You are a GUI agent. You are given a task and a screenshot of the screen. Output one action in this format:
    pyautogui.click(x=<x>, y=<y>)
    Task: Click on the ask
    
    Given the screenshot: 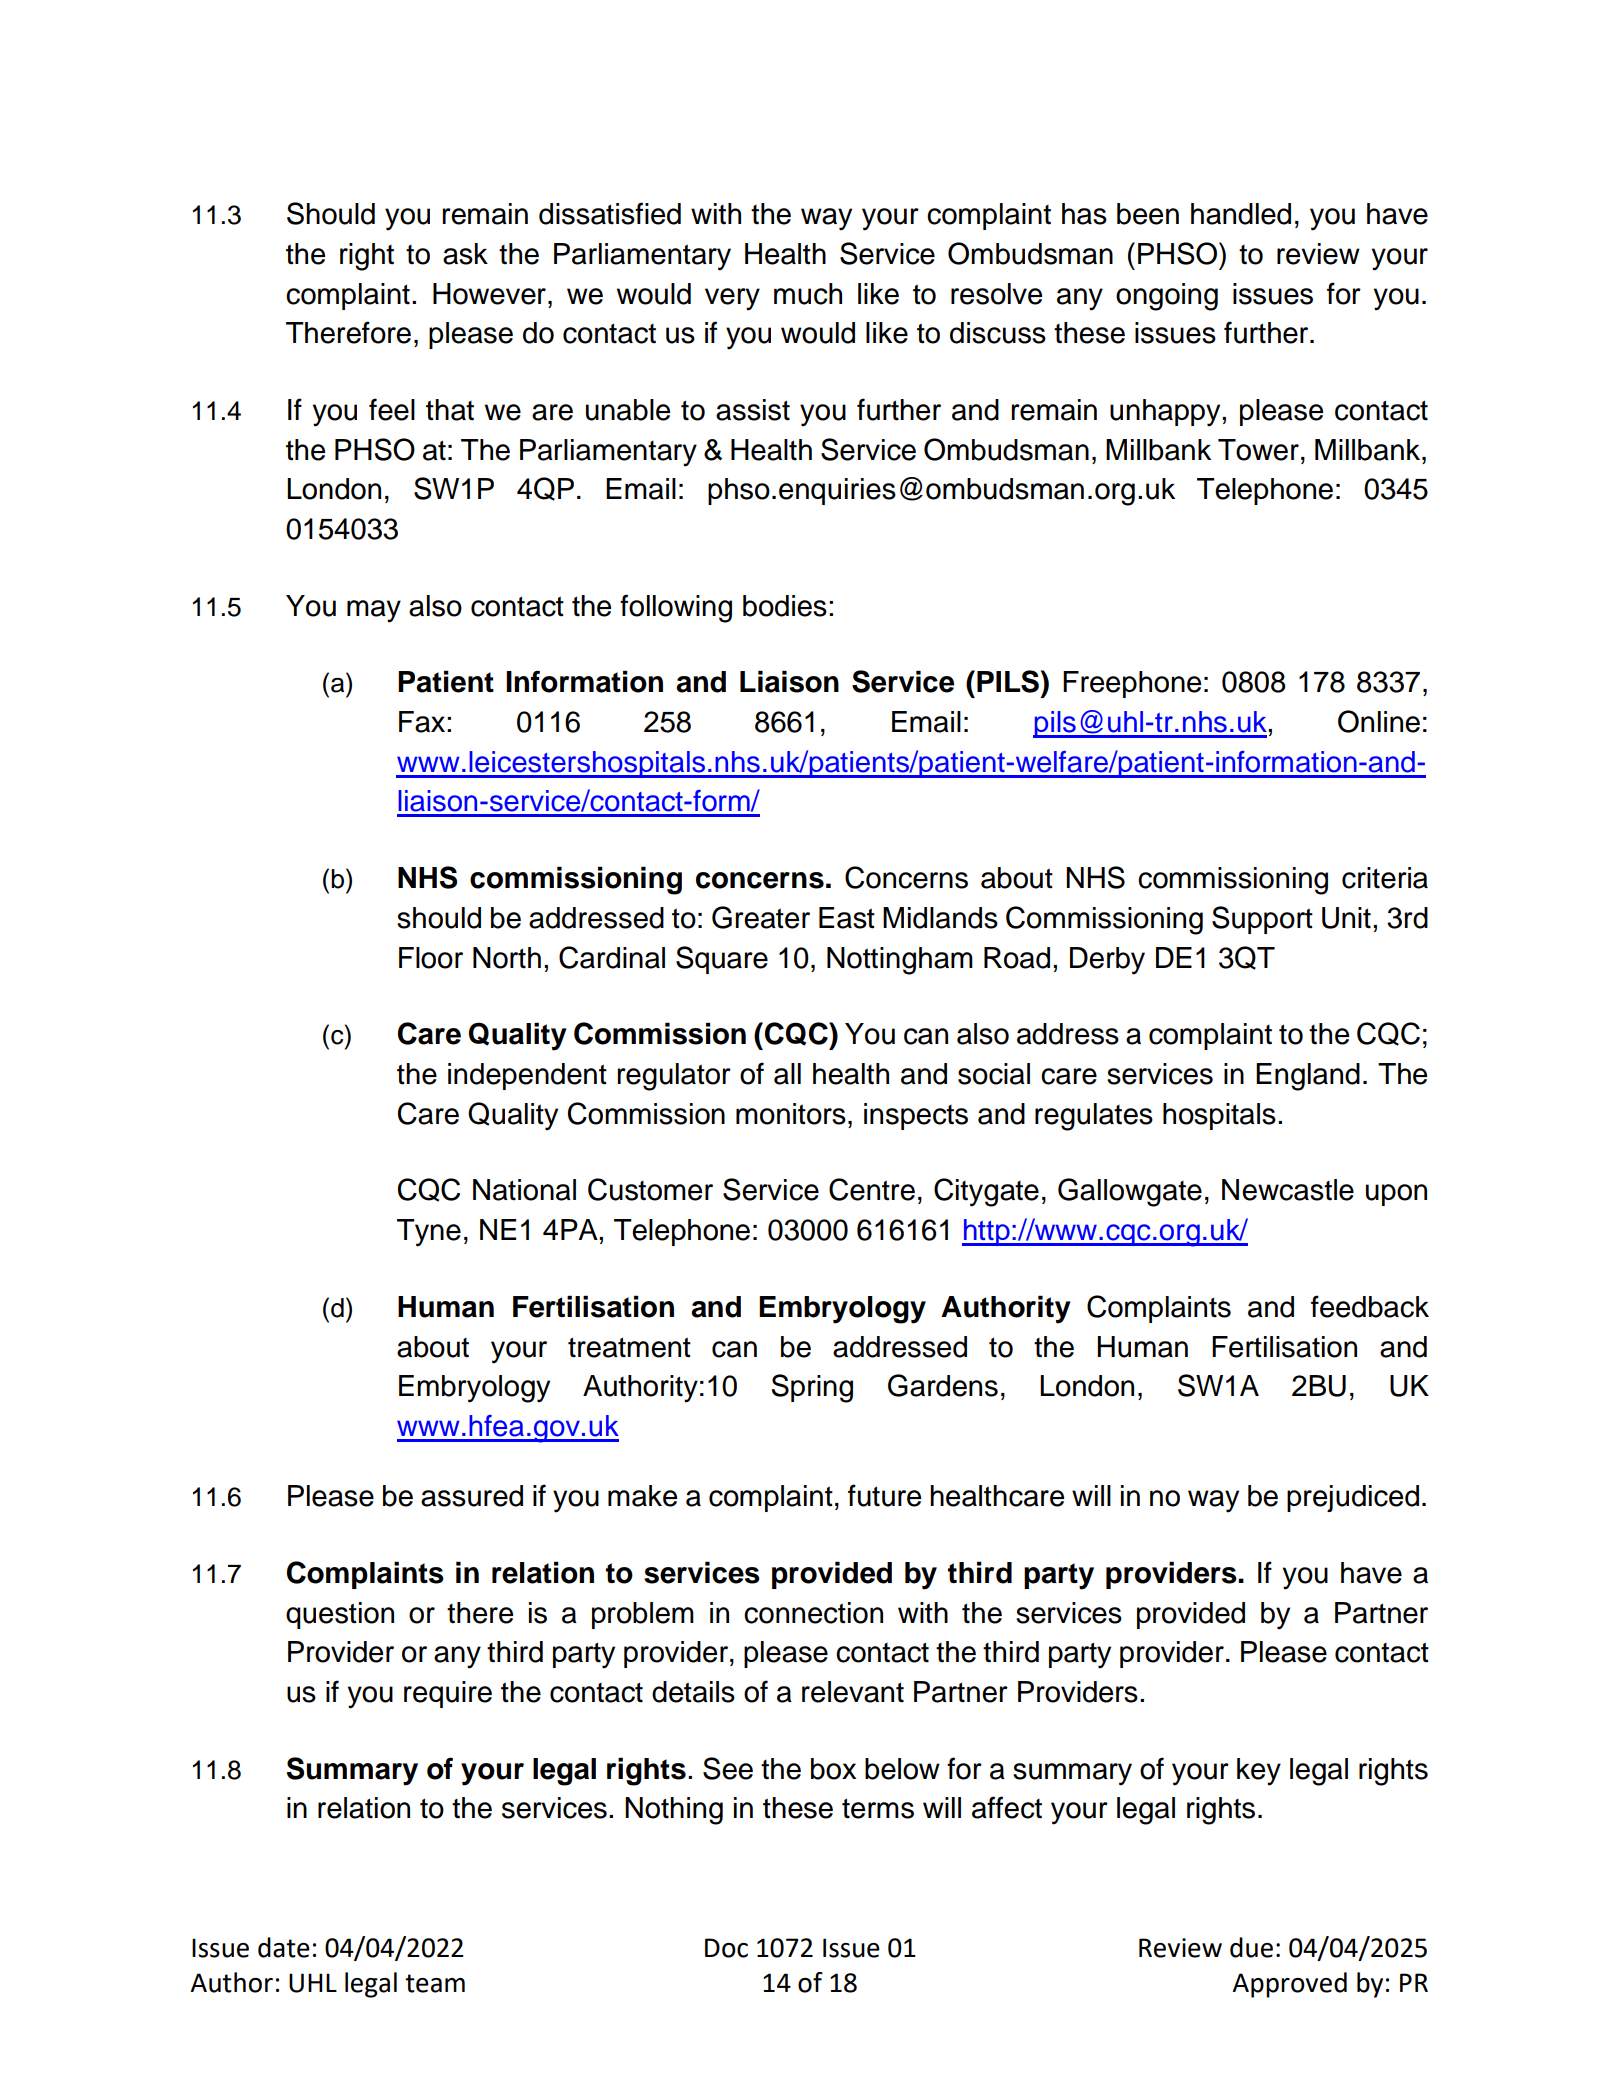 What is the action you would take?
    pyautogui.click(x=465, y=254)
